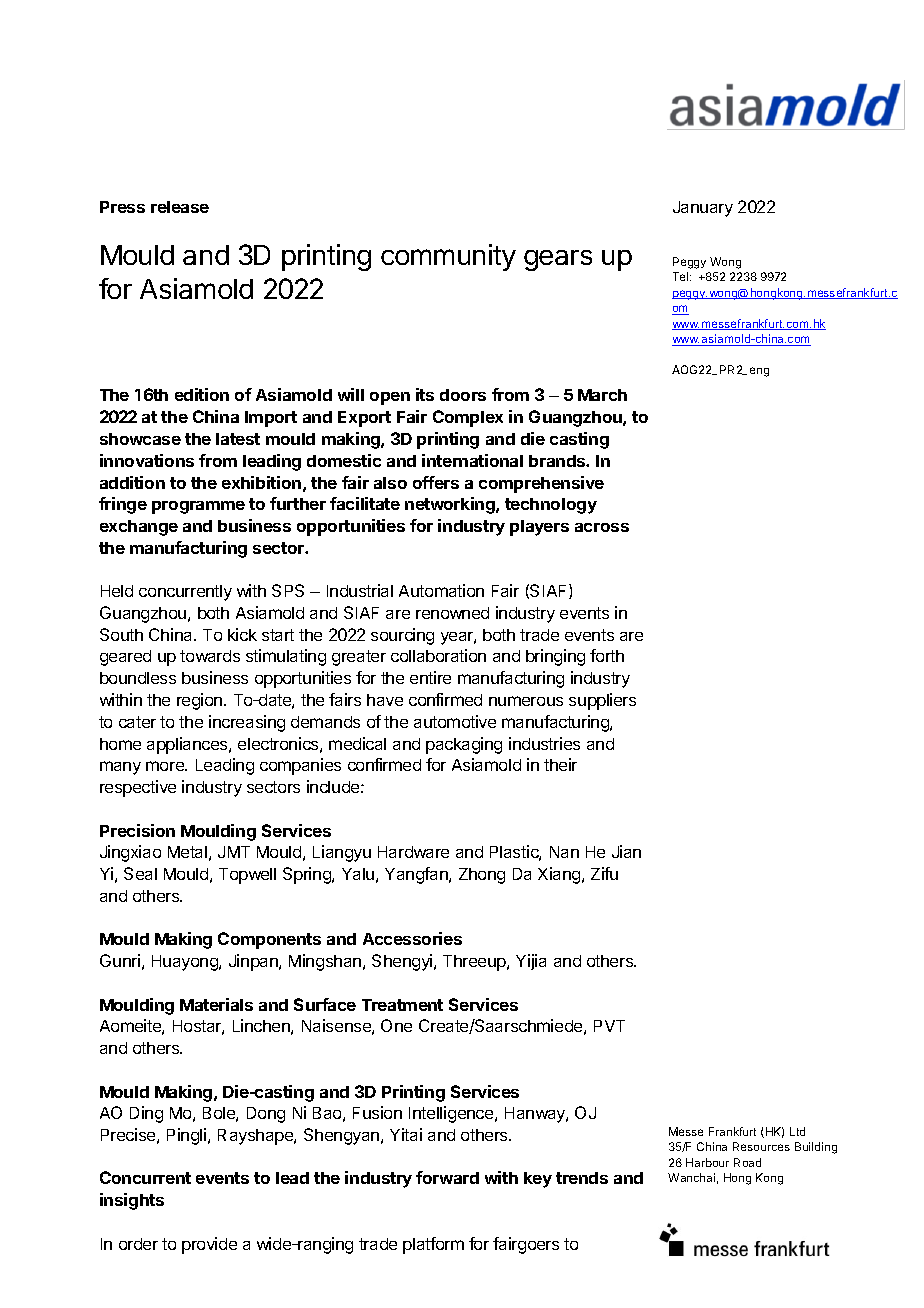  I want to click on provide, so click(209, 1245).
